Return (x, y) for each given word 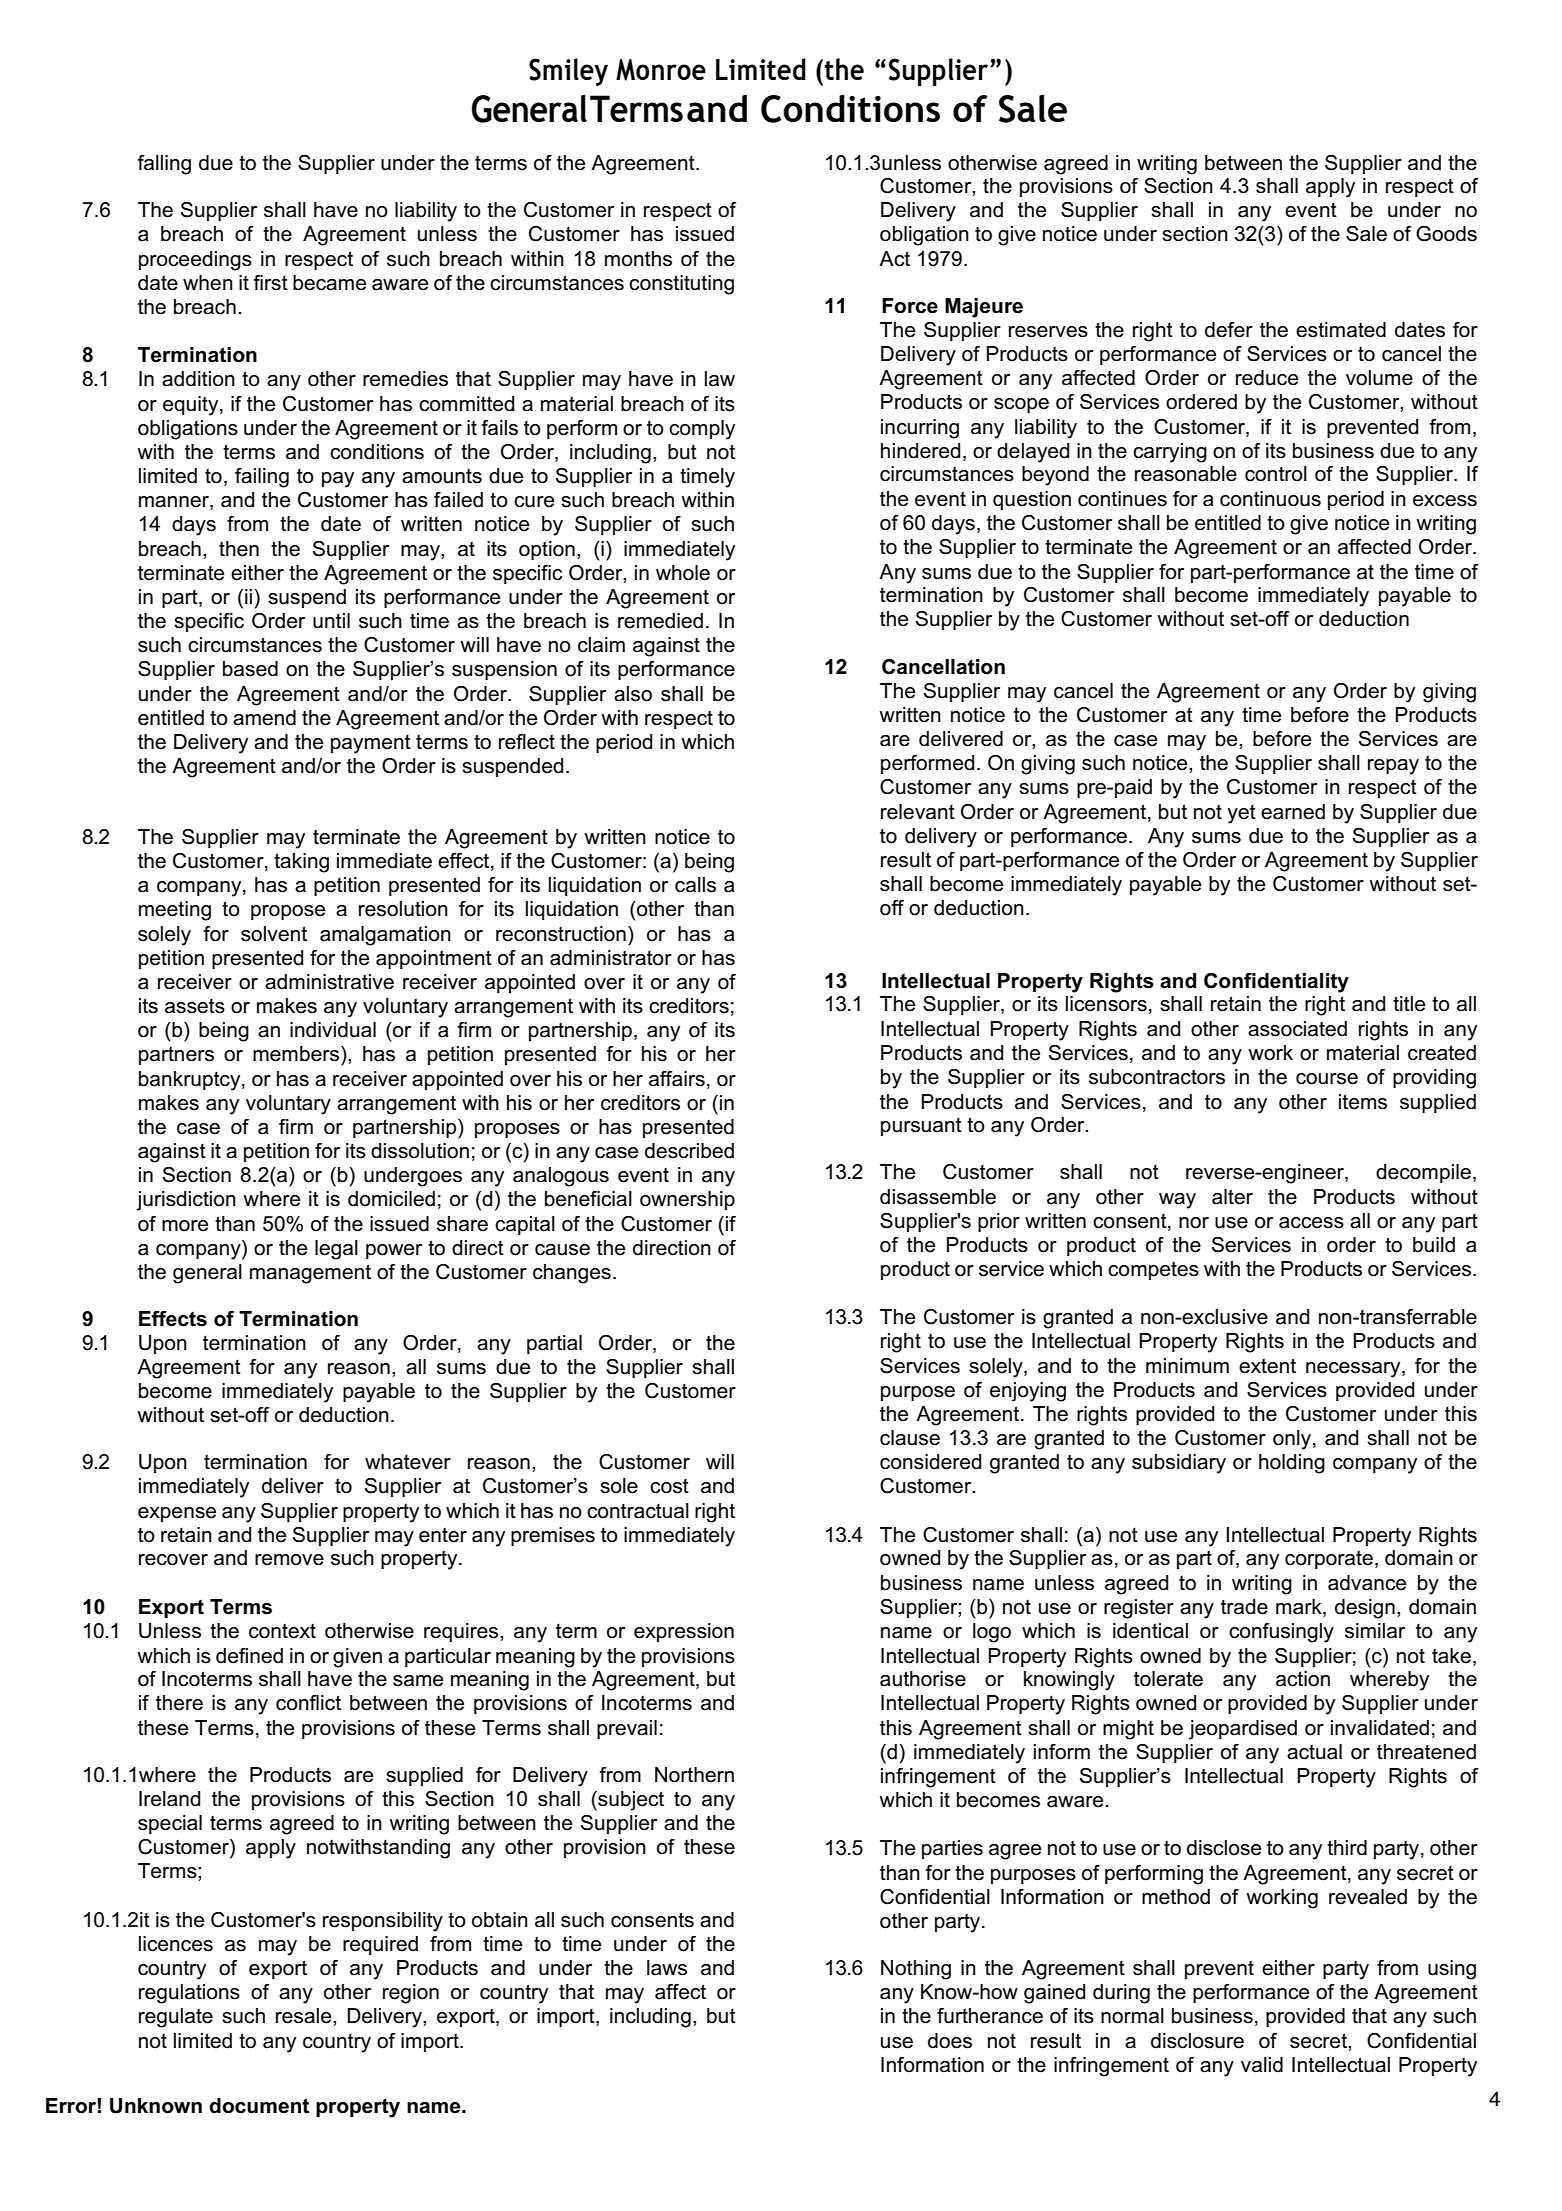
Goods (1446, 234)
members (297, 1054)
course (1327, 1079)
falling (164, 165)
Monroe (661, 70)
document (259, 2106)
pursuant (921, 1127)
